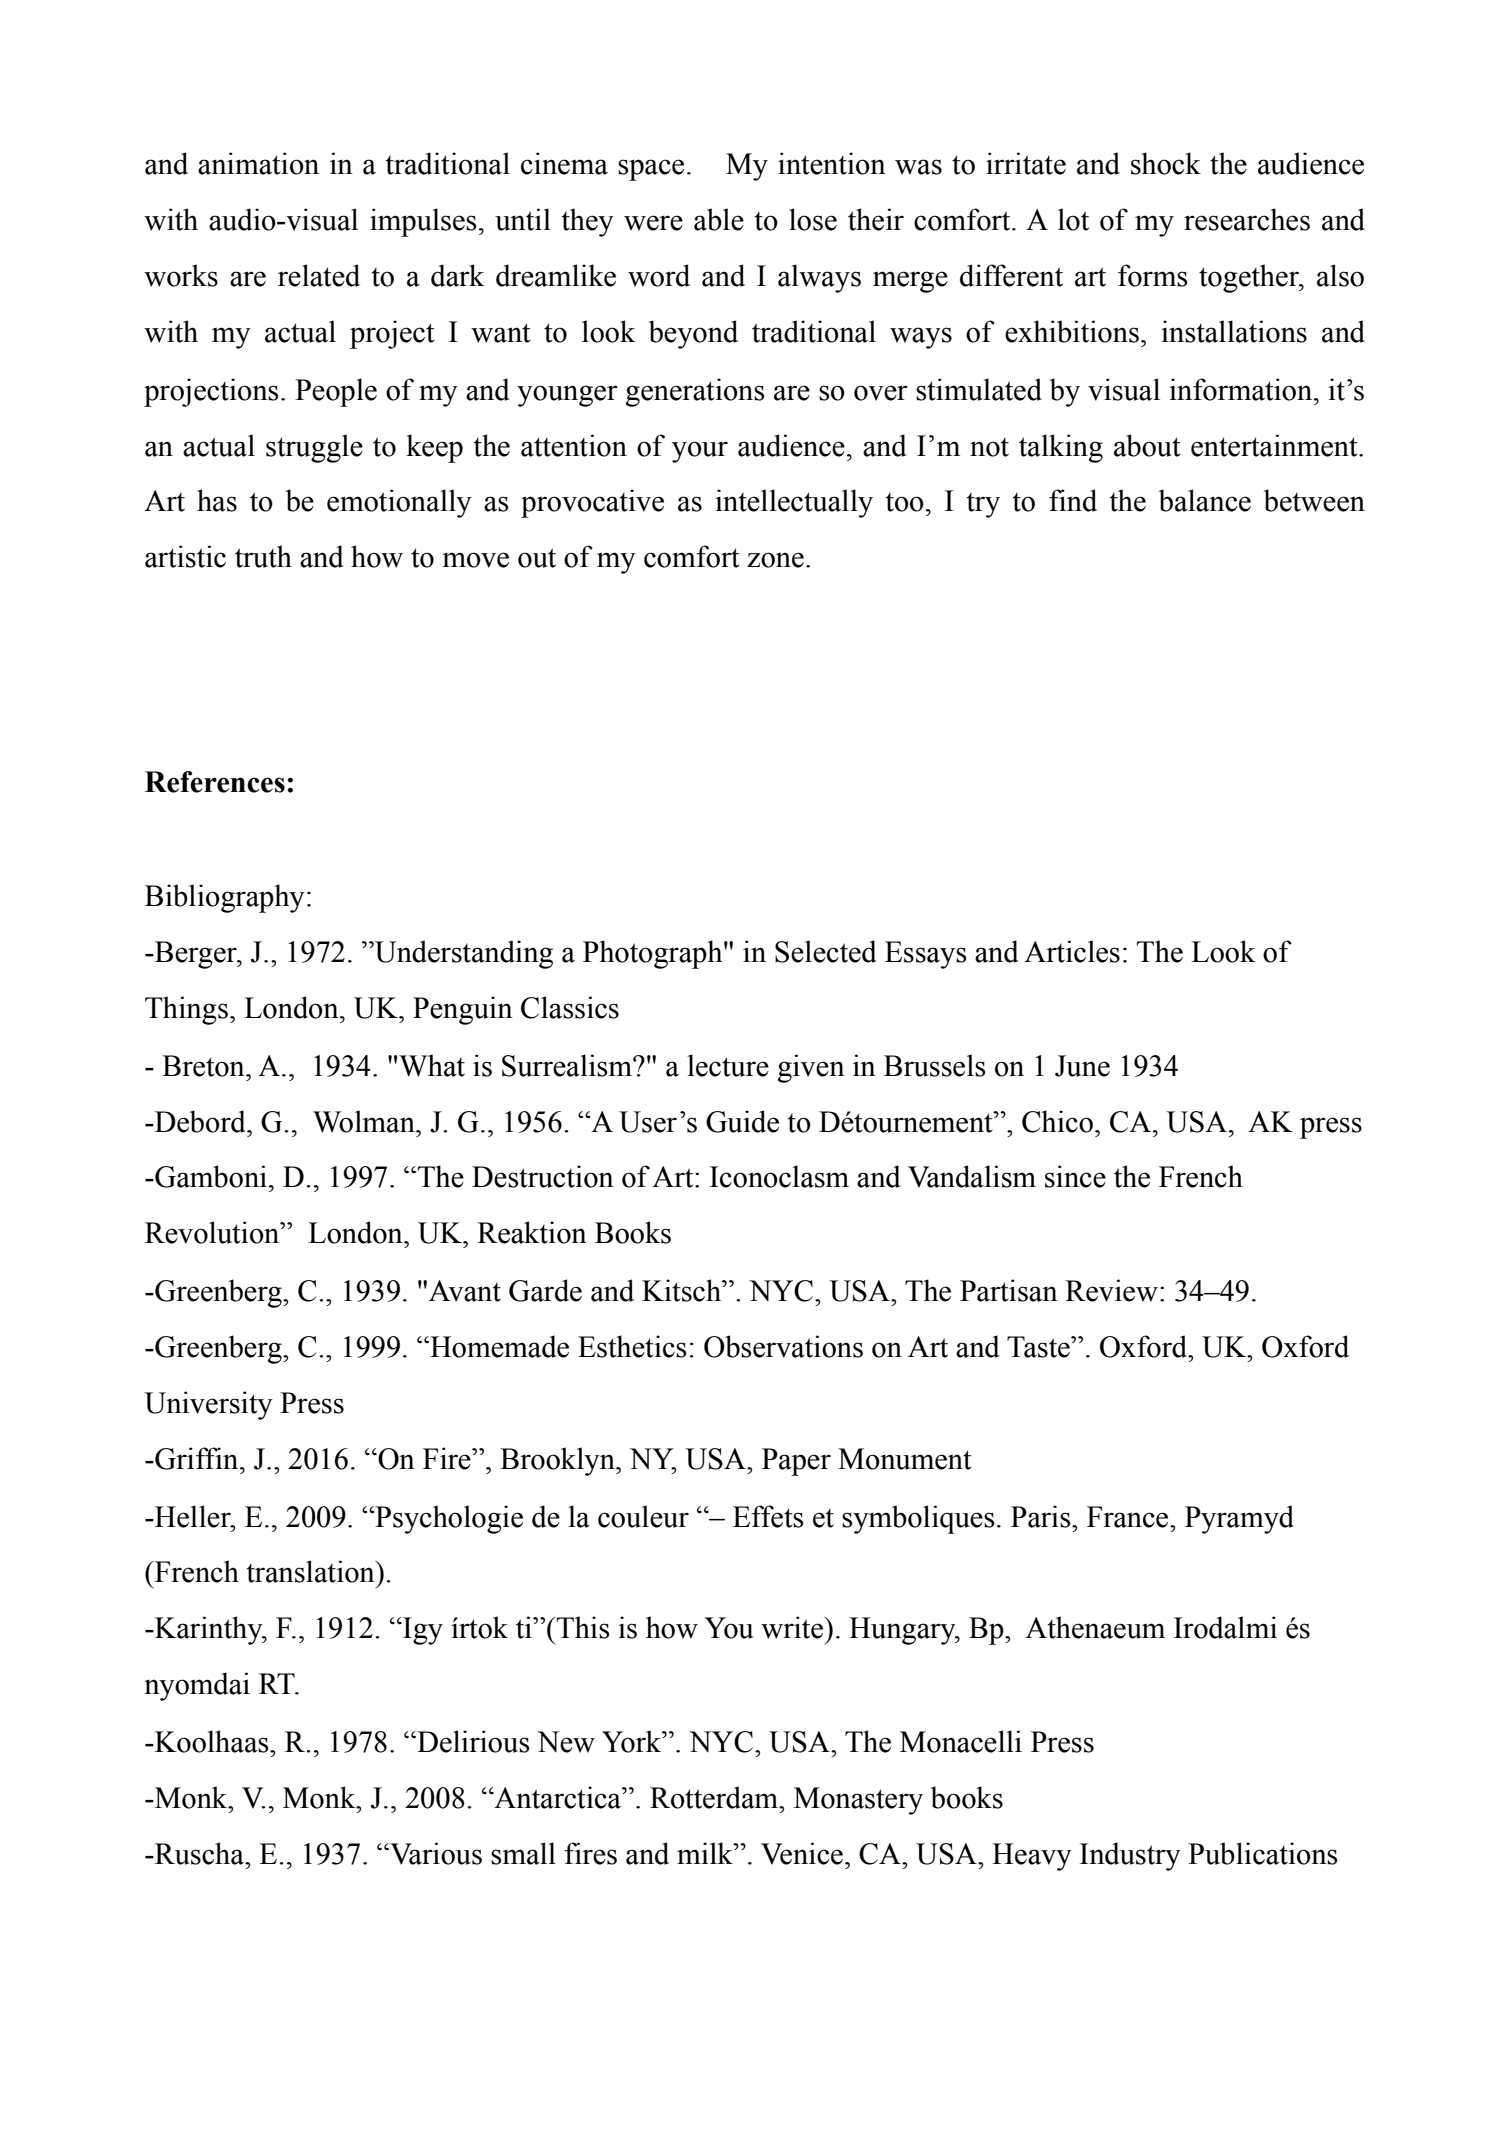  Describe the element at coordinates (215, 782) in the screenshot. I see `References` at that location.
